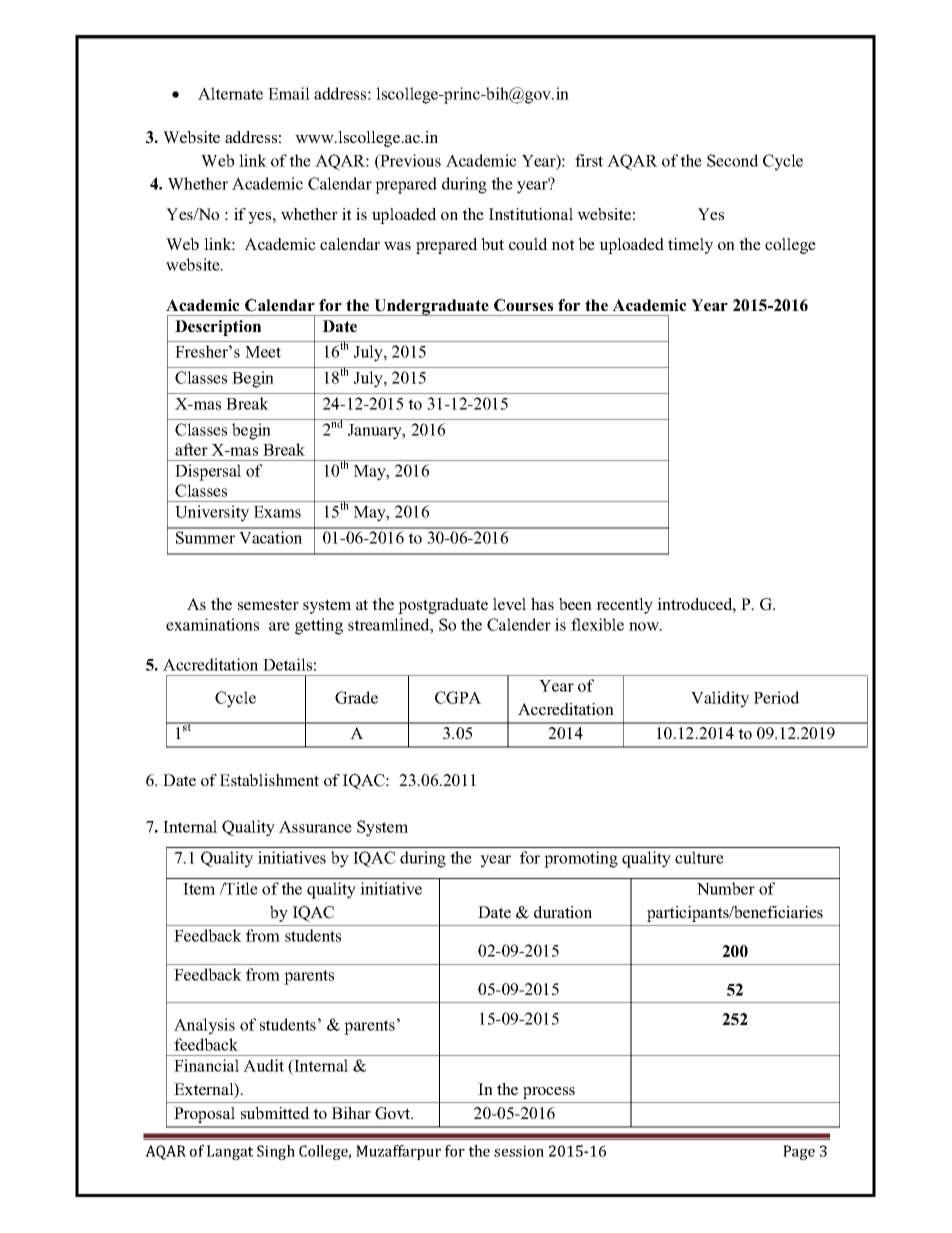 This page has height=1233, width=952. What do you see at coordinates (519, 624) in the page?
I see `Calender` at bounding box center [519, 624].
